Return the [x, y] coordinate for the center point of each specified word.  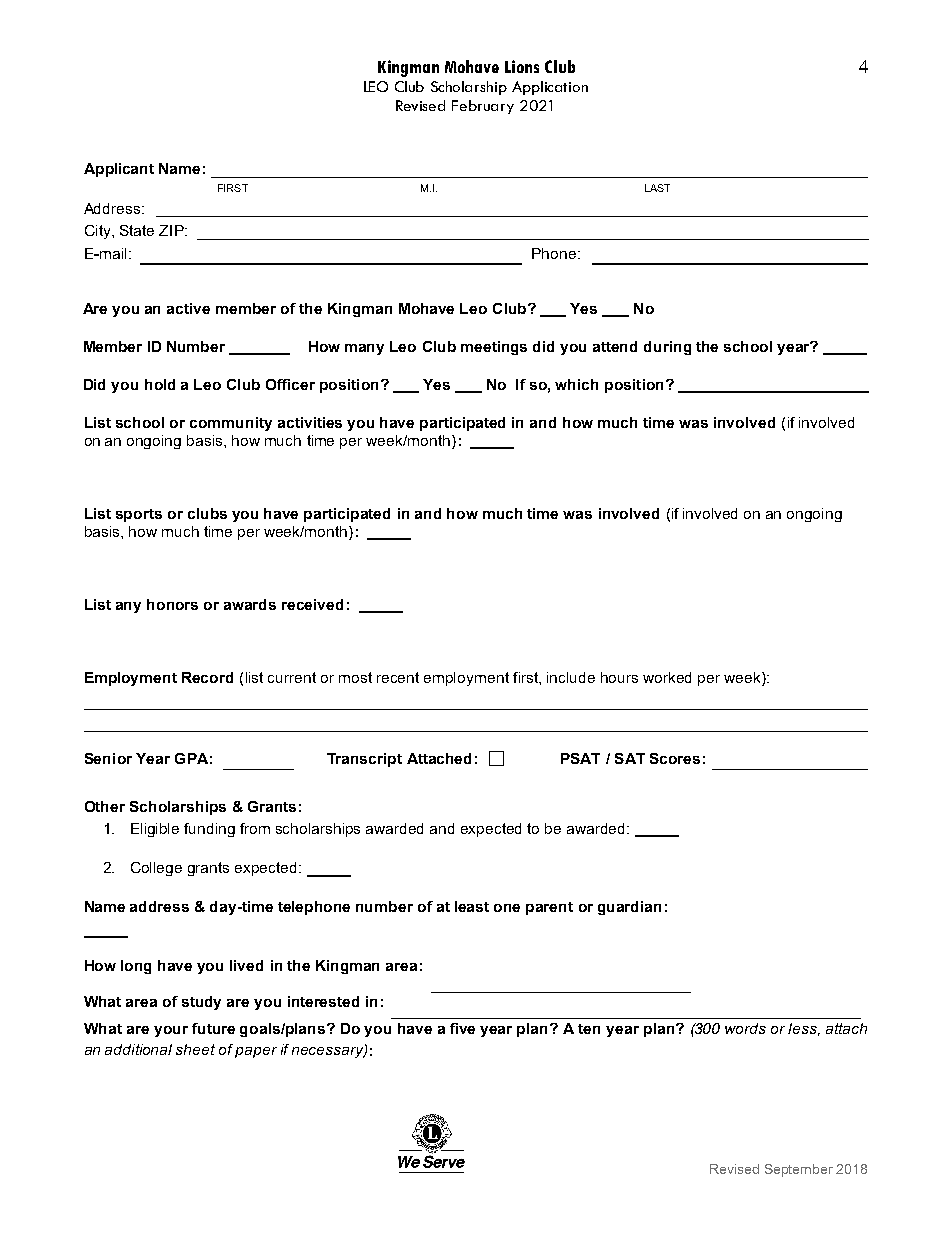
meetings [494, 348]
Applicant [119, 170]
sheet [195, 1049]
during [667, 348]
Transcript [364, 760]
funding [209, 830]
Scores [675, 758]
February [483, 107]
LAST [657, 188]
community [231, 424]
